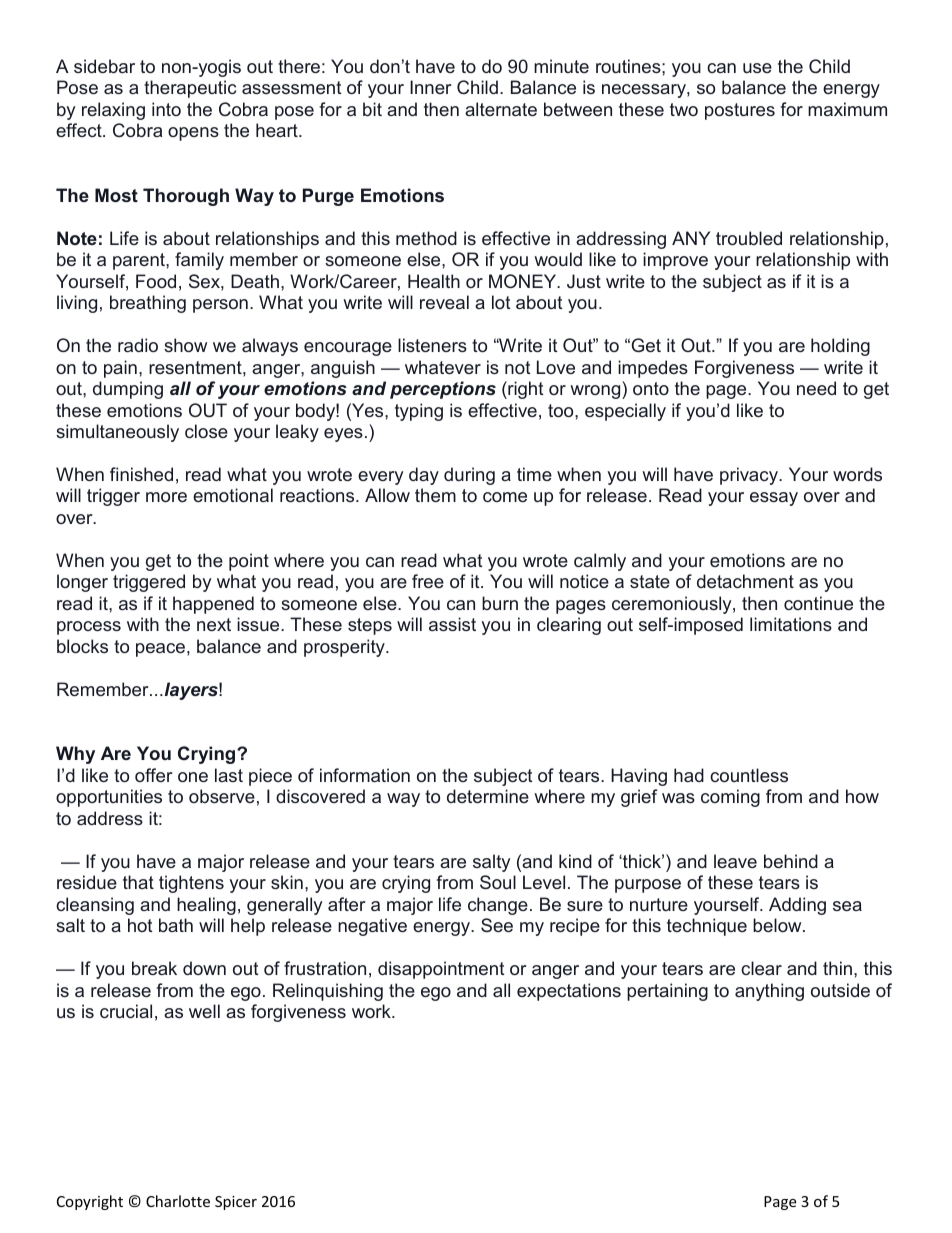 This screenshot has width=952, height=1233. I want to click on See, so click(497, 925).
